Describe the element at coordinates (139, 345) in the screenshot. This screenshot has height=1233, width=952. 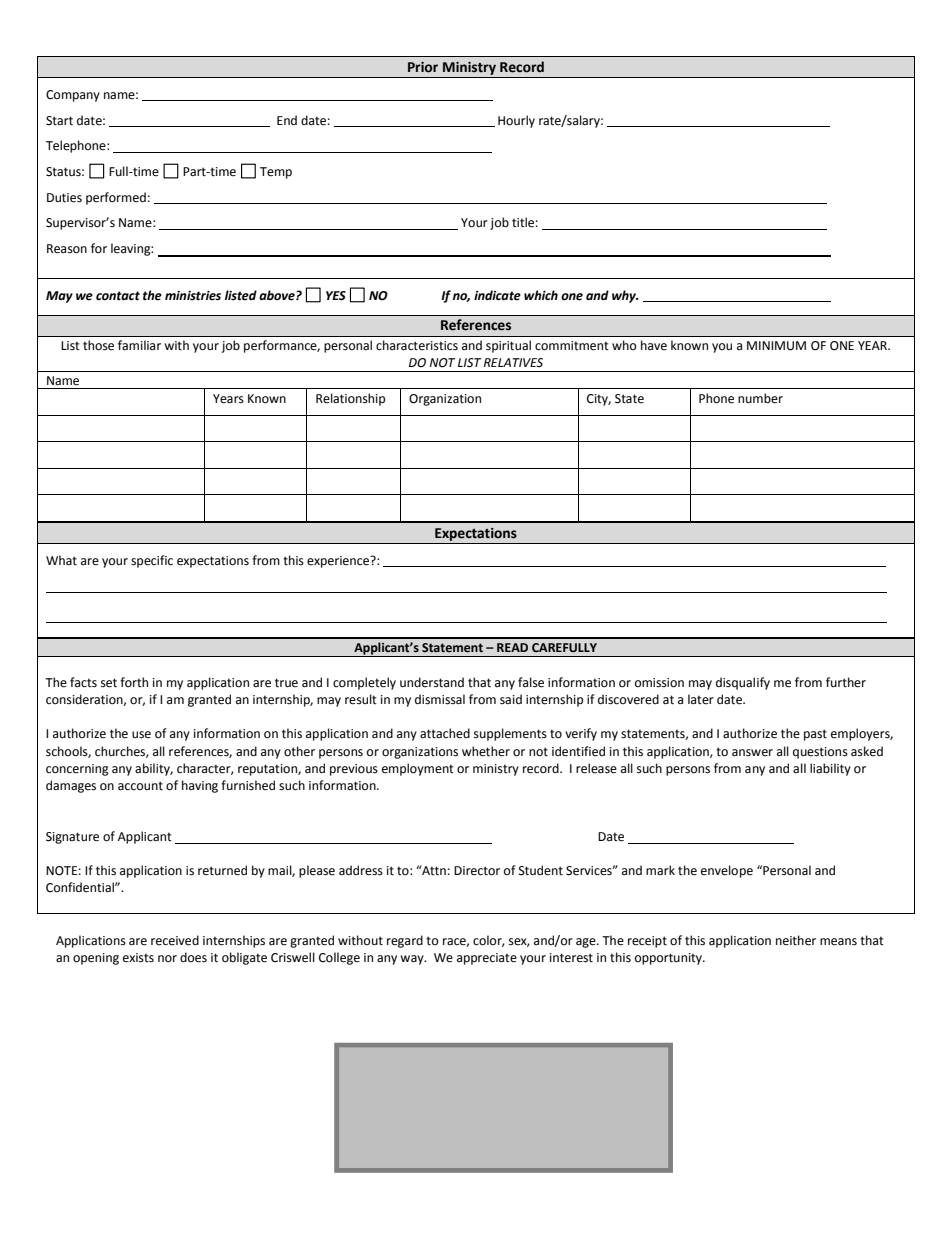
I see `familiar` at that location.
